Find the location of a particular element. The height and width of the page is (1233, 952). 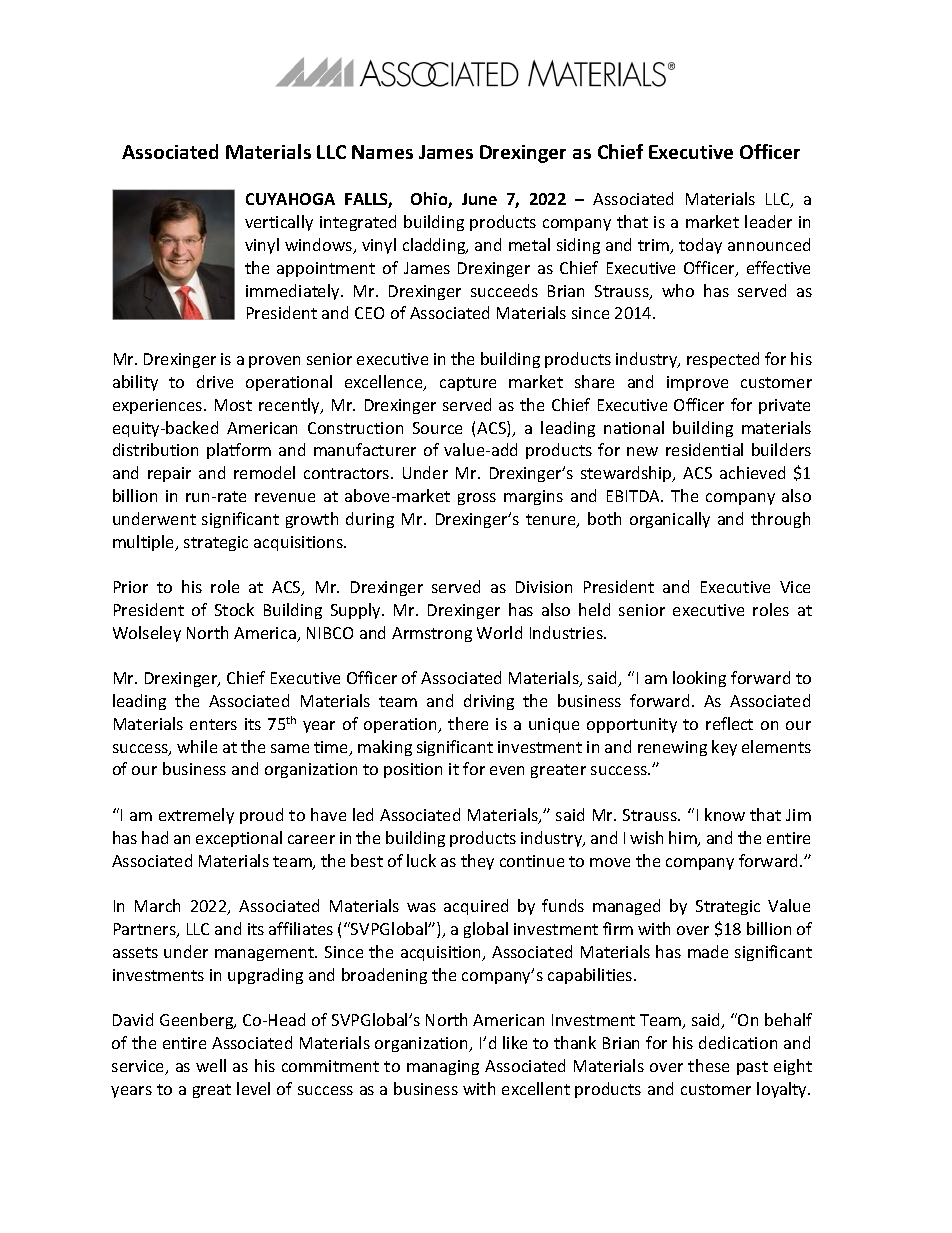

June is located at coordinates (479, 199).
